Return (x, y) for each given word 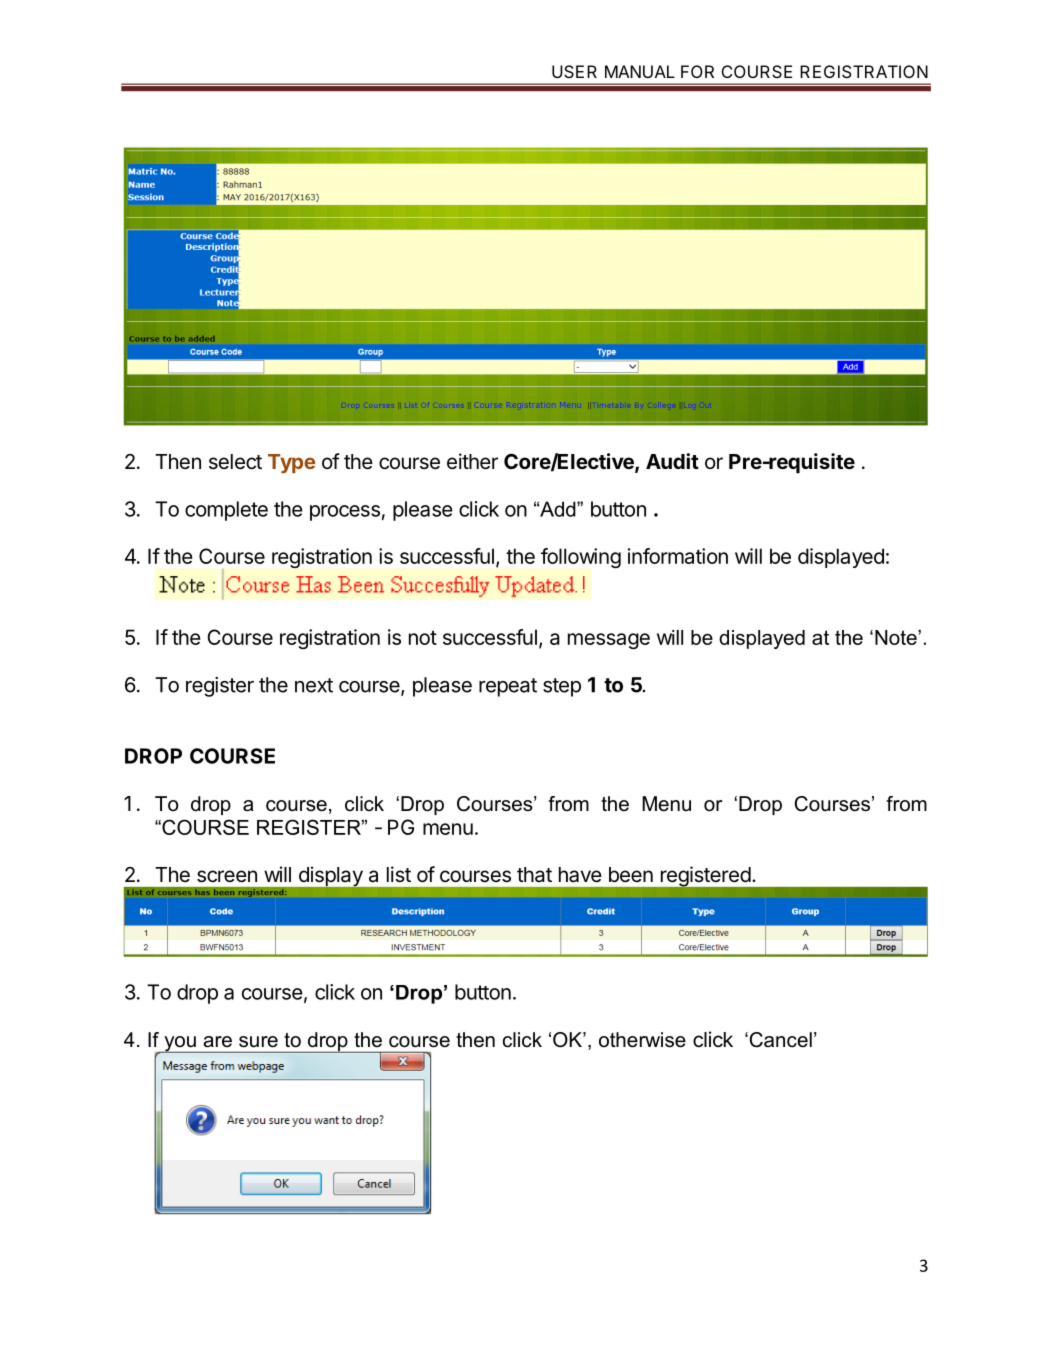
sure (258, 1042)
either (472, 461)
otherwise (642, 1040)
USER (574, 71)
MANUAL (640, 71)
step (562, 687)
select (235, 462)
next (314, 685)
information (678, 556)
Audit (672, 461)
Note (897, 637)
